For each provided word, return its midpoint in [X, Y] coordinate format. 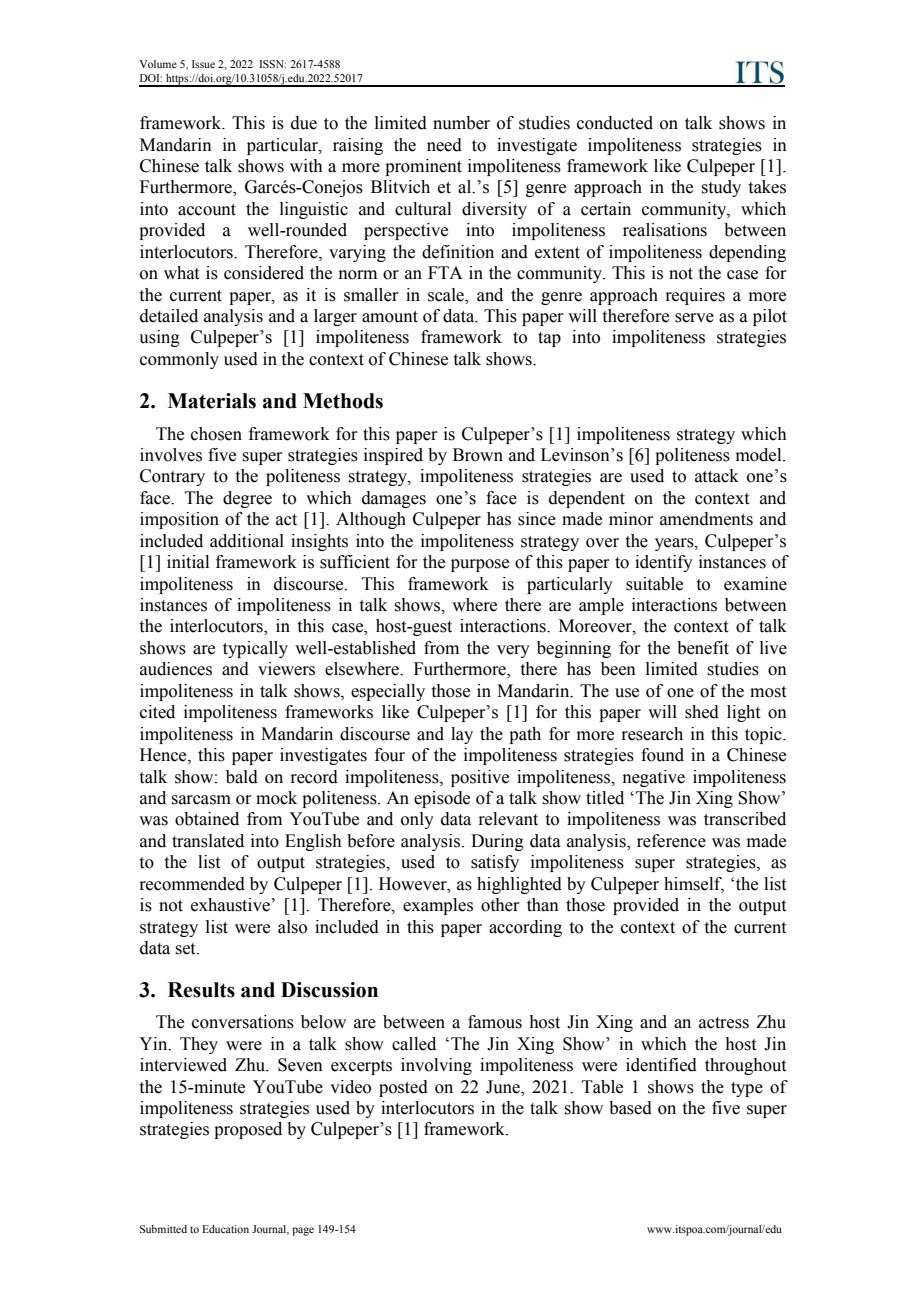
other [500, 905]
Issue [203, 64]
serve [694, 318]
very [513, 651]
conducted [615, 123]
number [461, 123]
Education [225, 1229]
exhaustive [230, 905]
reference [671, 841]
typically [255, 649]
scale [447, 295]
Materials [212, 401]
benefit [703, 648]
